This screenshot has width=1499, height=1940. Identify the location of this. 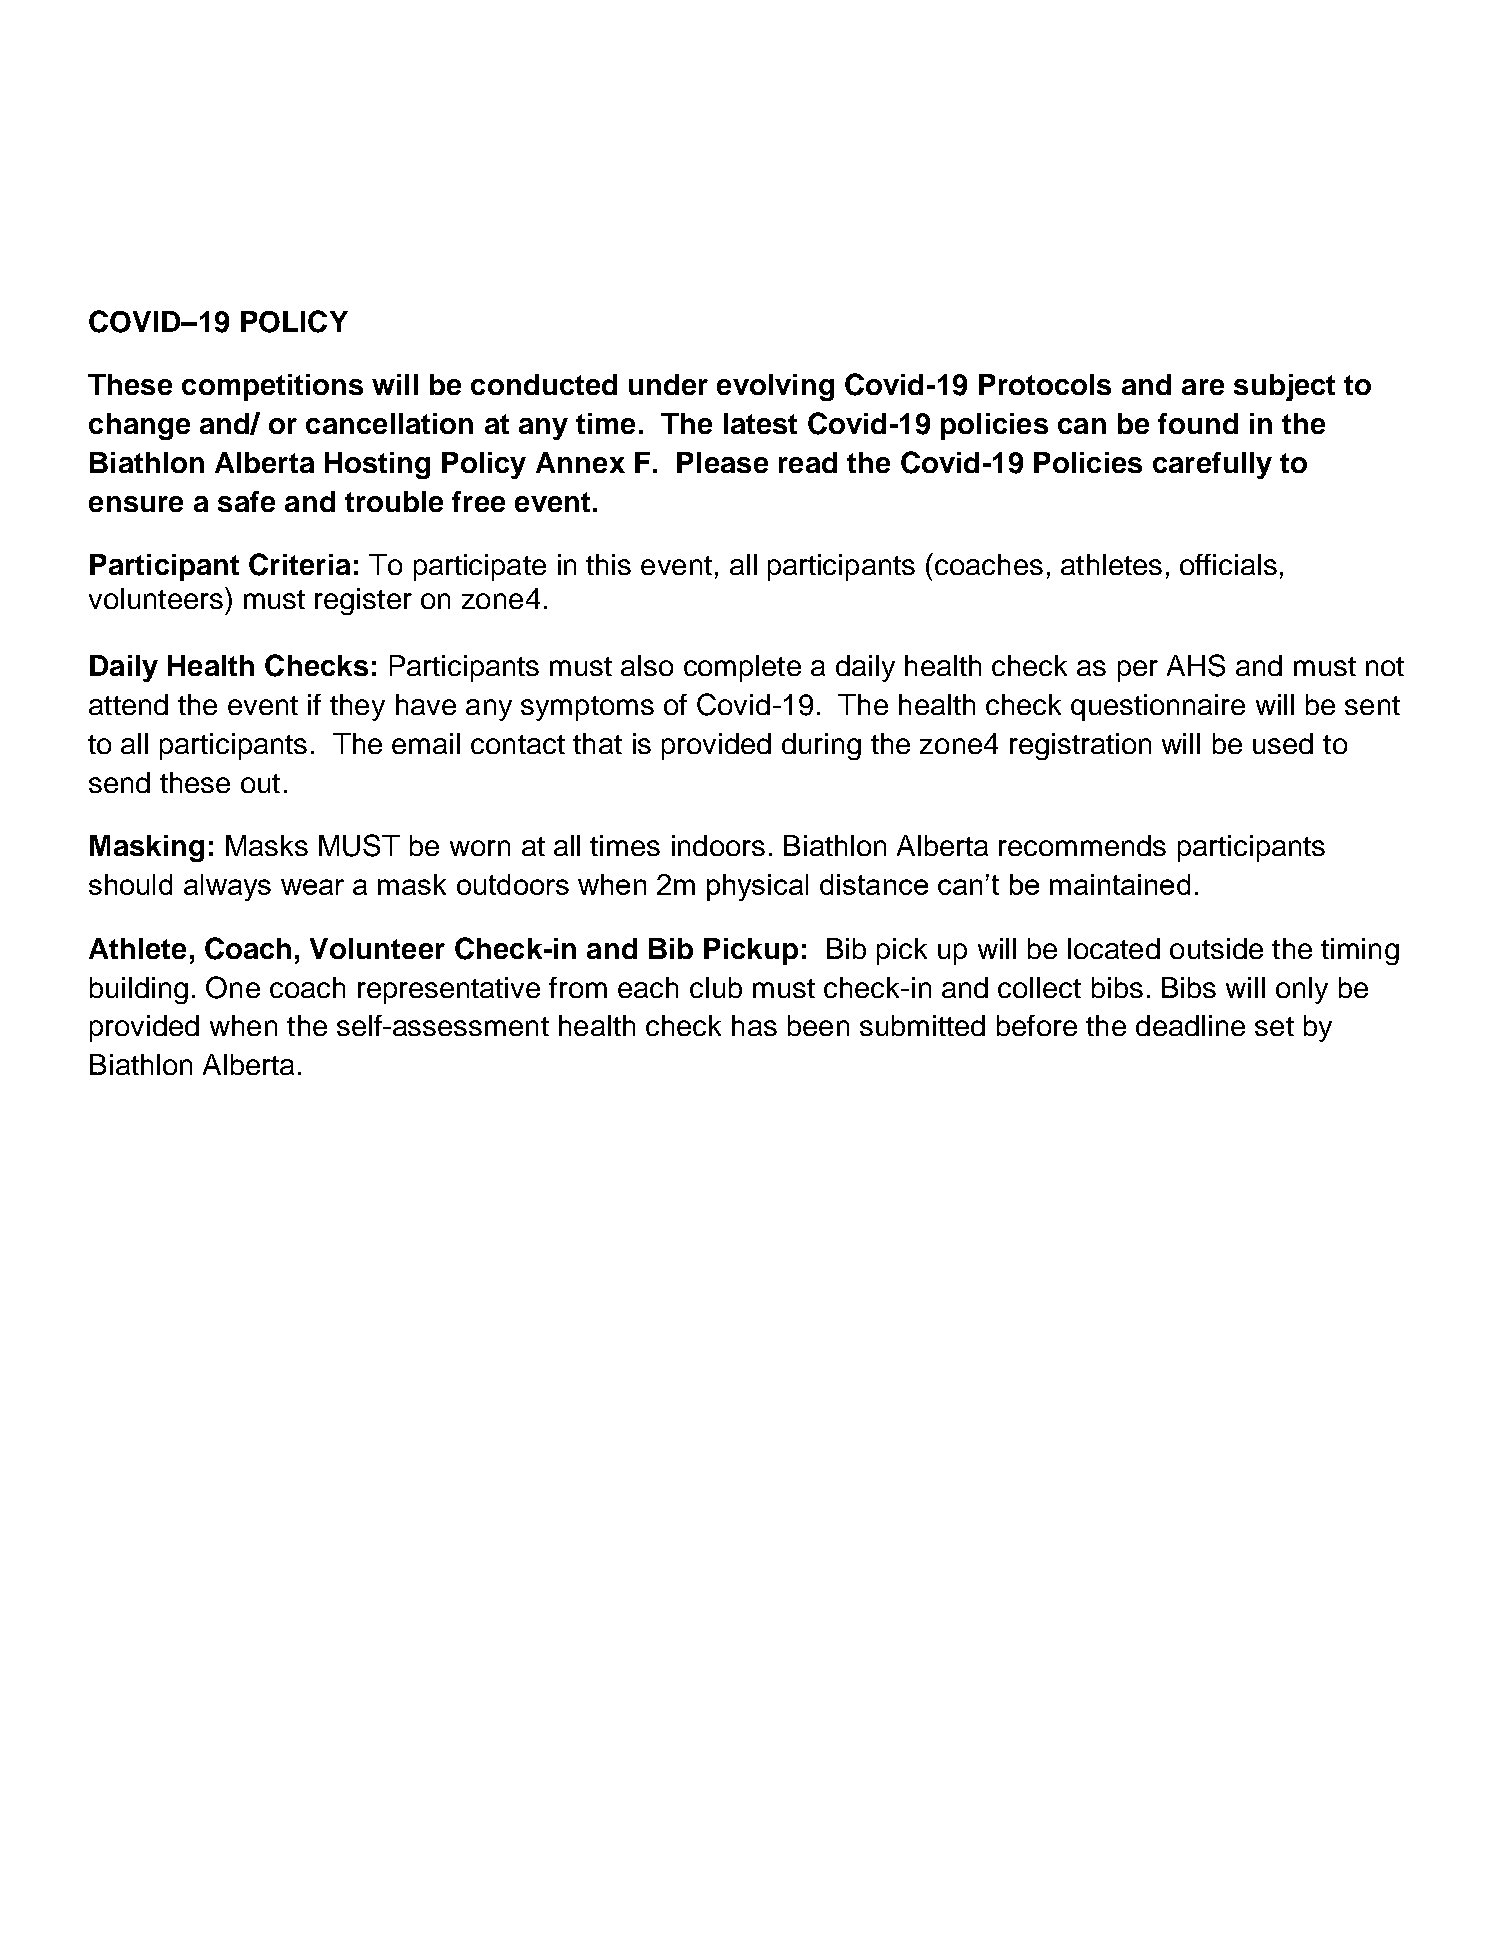
(608, 564).
